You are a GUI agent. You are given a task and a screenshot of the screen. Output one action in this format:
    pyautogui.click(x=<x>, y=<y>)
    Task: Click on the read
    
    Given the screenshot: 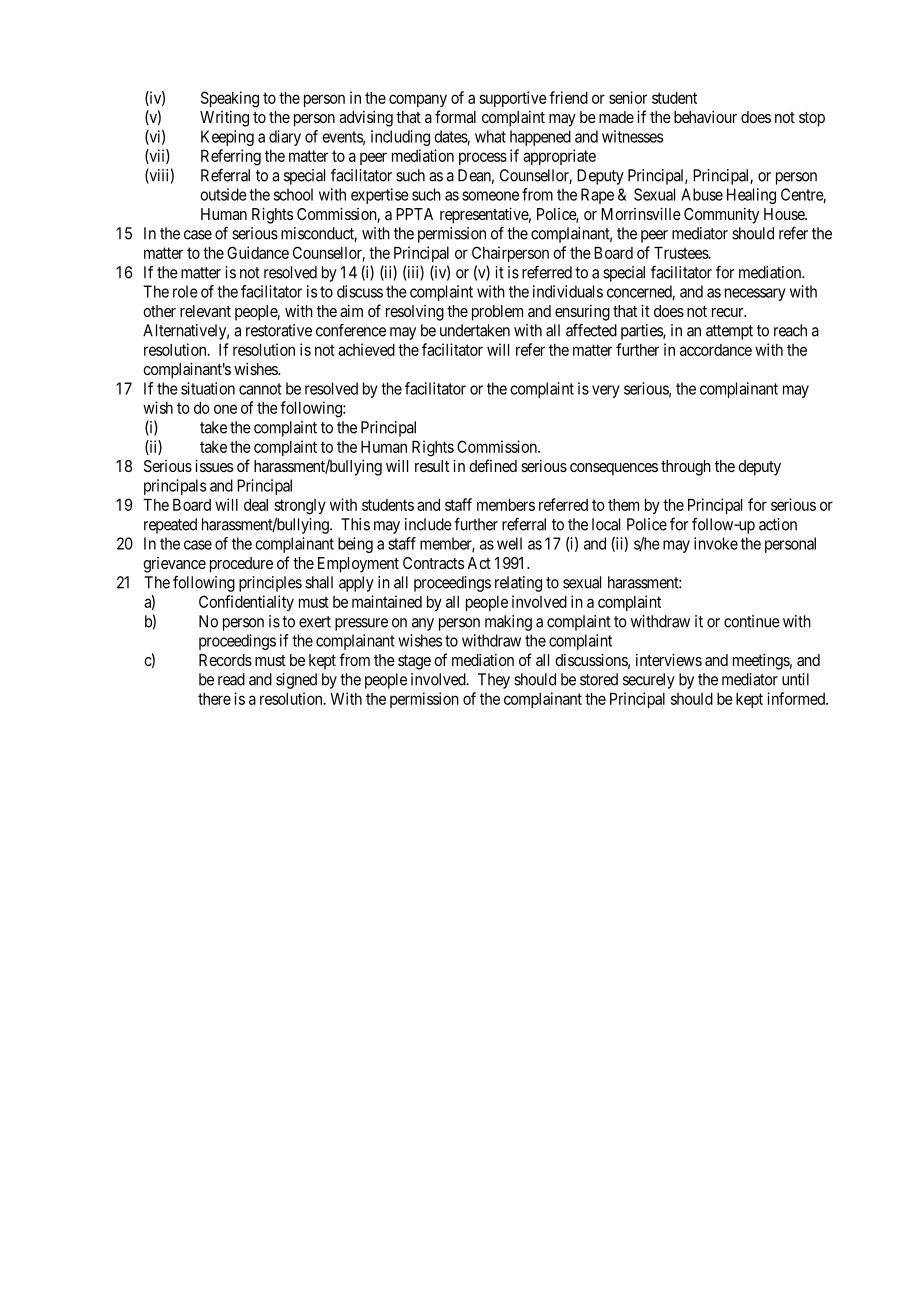 What is the action you would take?
    pyautogui.click(x=231, y=679)
